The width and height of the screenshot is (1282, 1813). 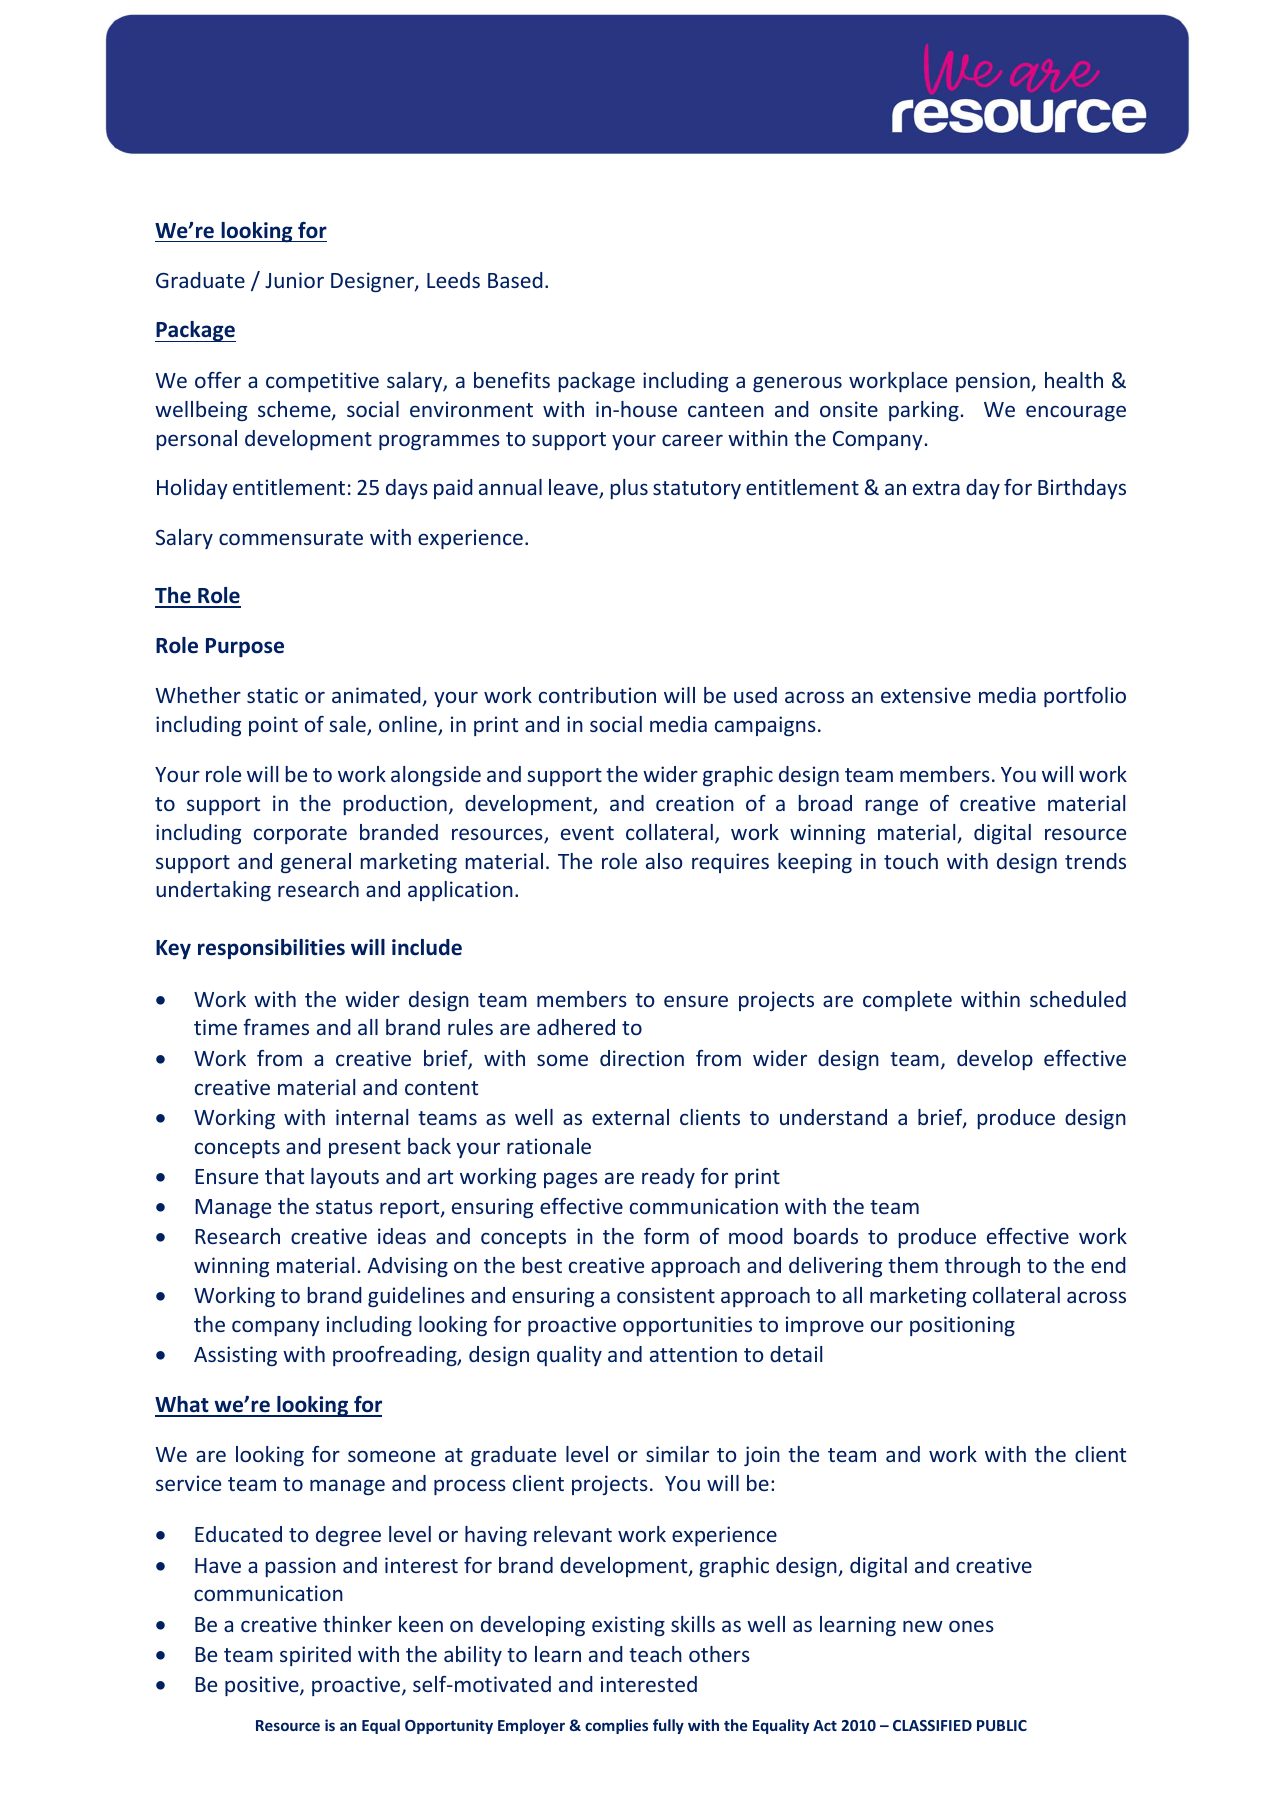 What do you see at coordinates (993, 382) in the screenshot?
I see `pension` at bounding box center [993, 382].
